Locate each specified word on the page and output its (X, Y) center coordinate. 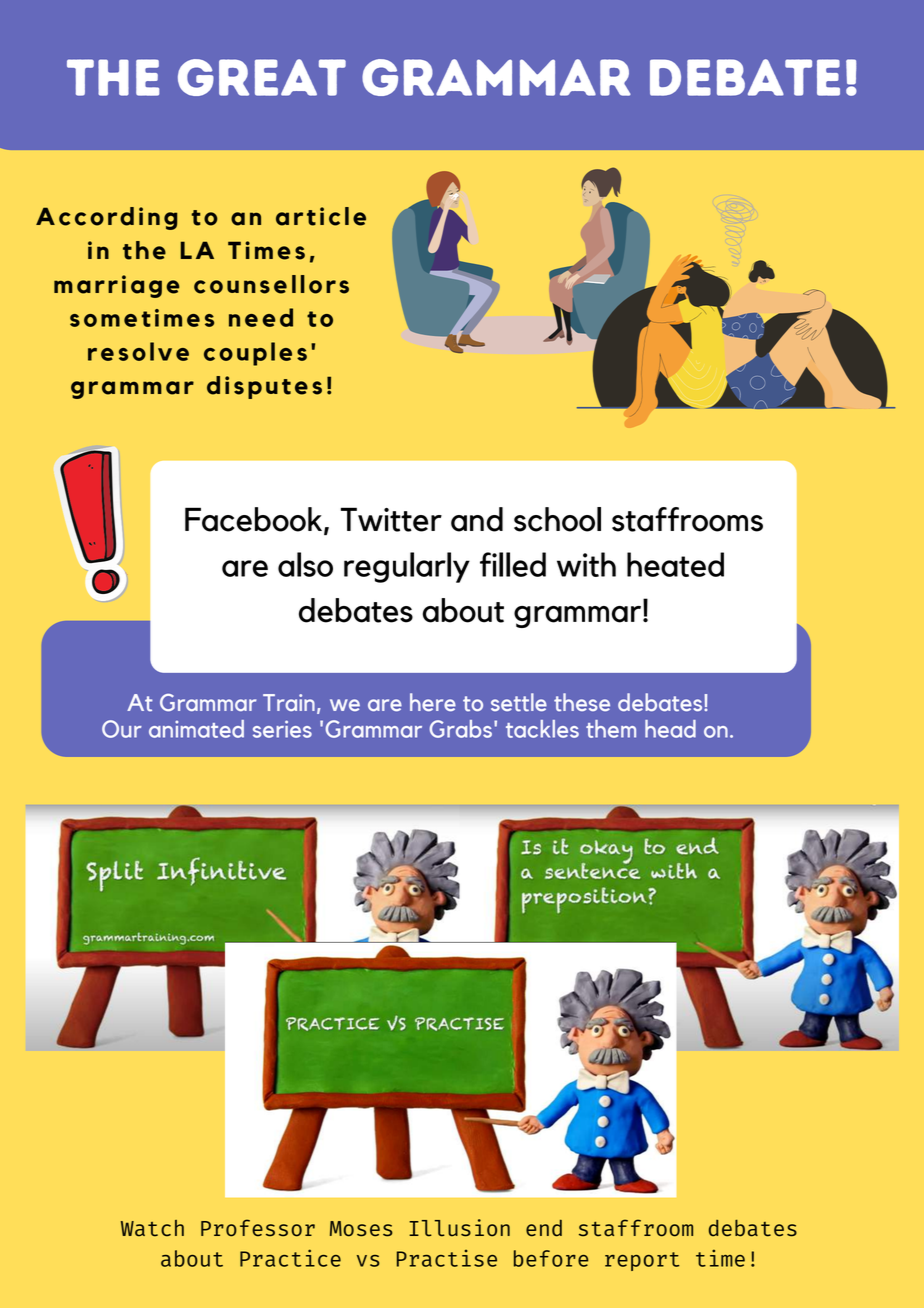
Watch (152, 1228)
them (611, 729)
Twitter (391, 519)
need (261, 317)
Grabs (462, 729)
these (582, 702)
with (586, 564)
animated (196, 729)
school (557, 519)
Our (122, 729)
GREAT (262, 77)
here (433, 702)
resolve (138, 351)
